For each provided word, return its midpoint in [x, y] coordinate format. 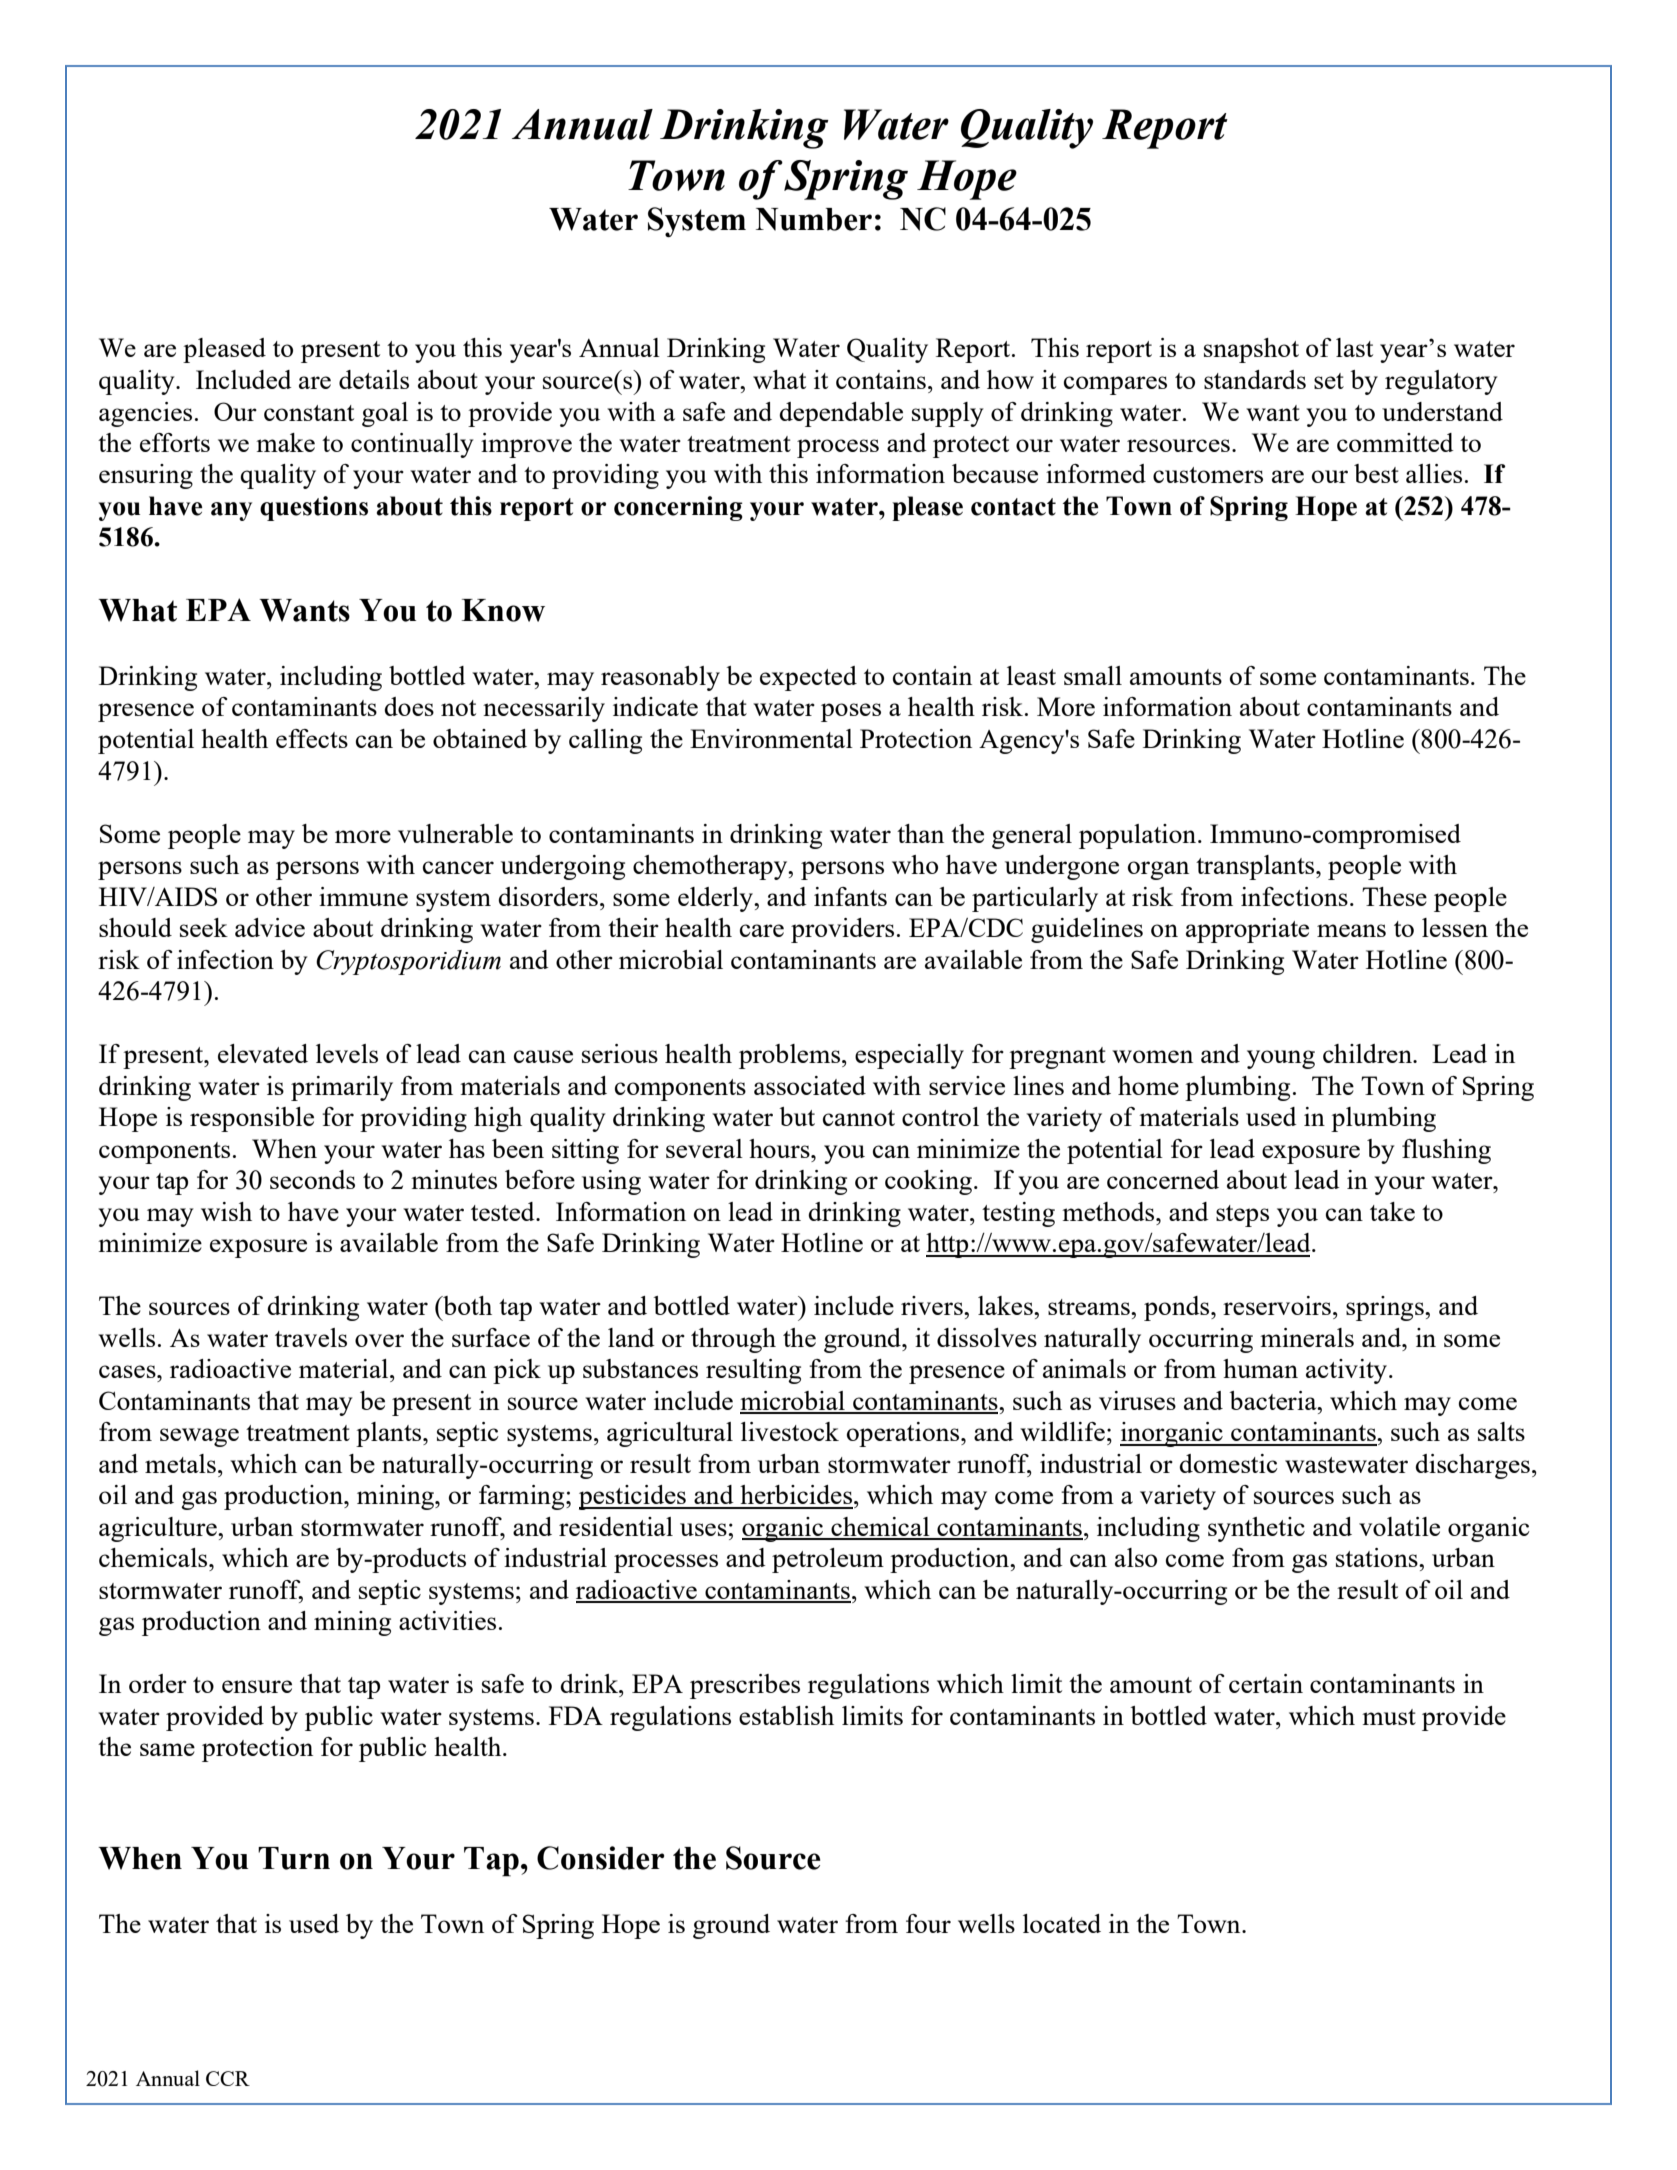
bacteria [1274, 1400]
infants [850, 896]
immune [363, 896]
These [1394, 896]
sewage [199, 1437]
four [928, 1923]
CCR [228, 2078]
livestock [790, 1431]
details [374, 379]
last [1354, 347]
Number [814, 219]
